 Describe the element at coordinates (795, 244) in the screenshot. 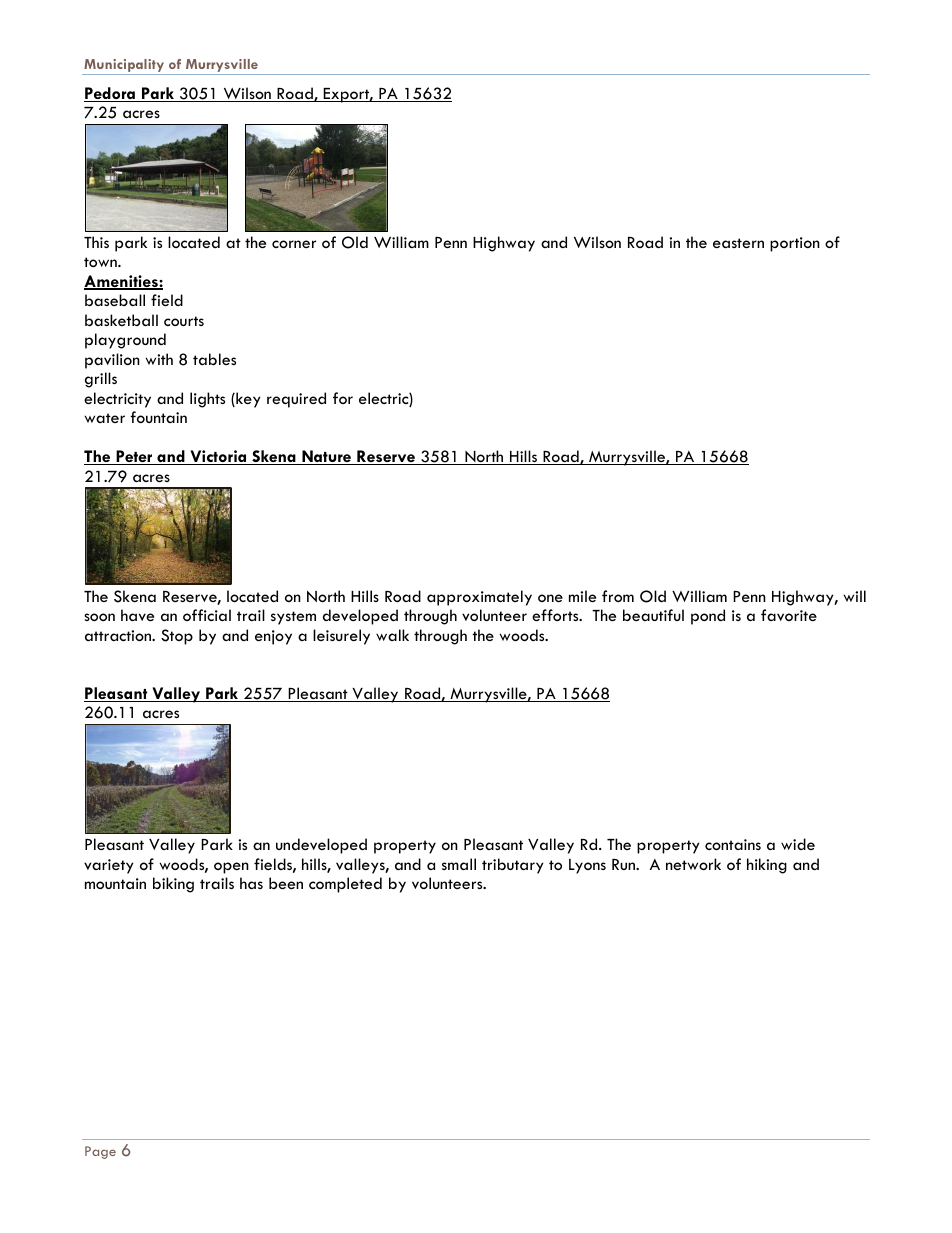

I see `portion` at that location.
